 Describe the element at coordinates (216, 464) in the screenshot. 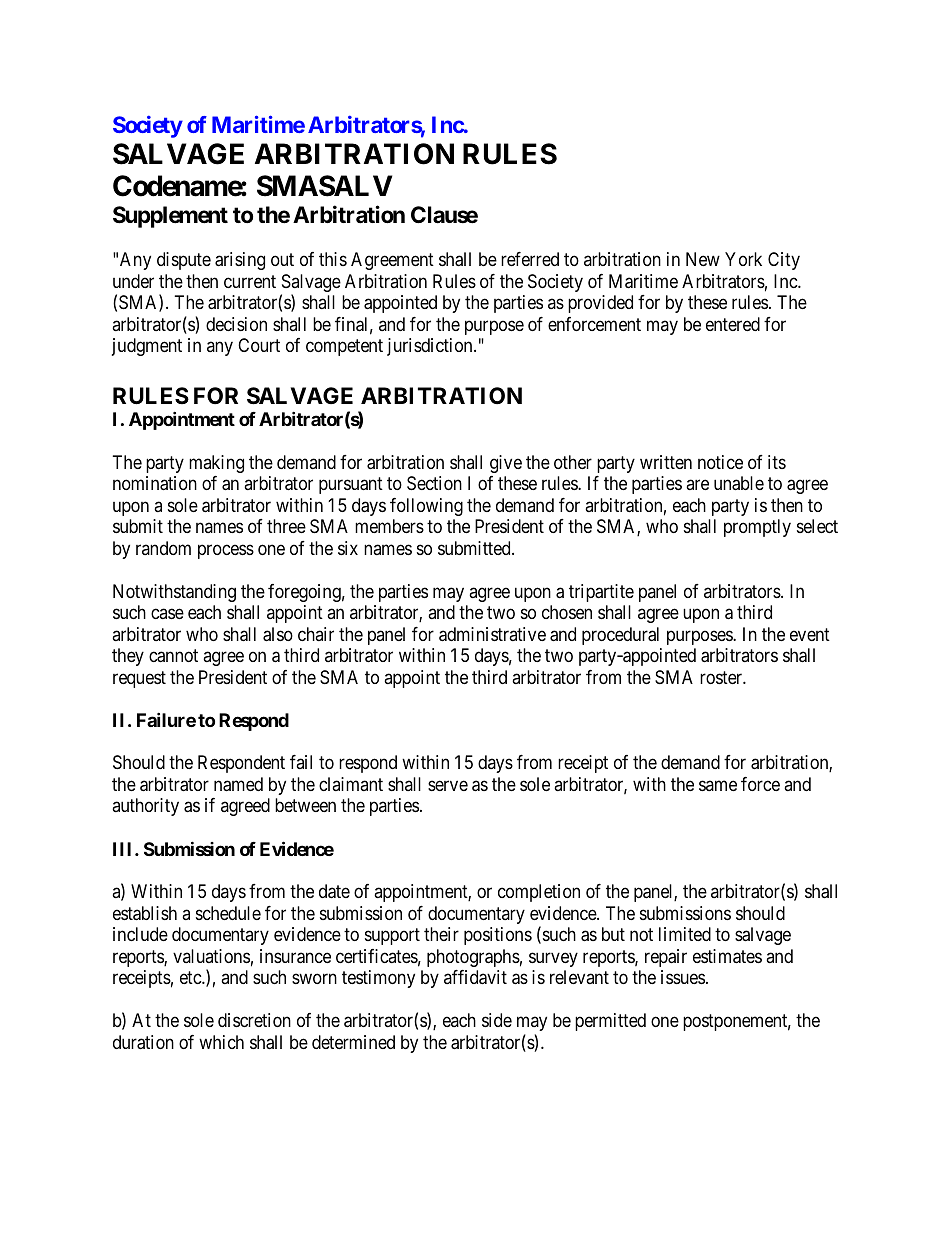

I see `making` at that location.
